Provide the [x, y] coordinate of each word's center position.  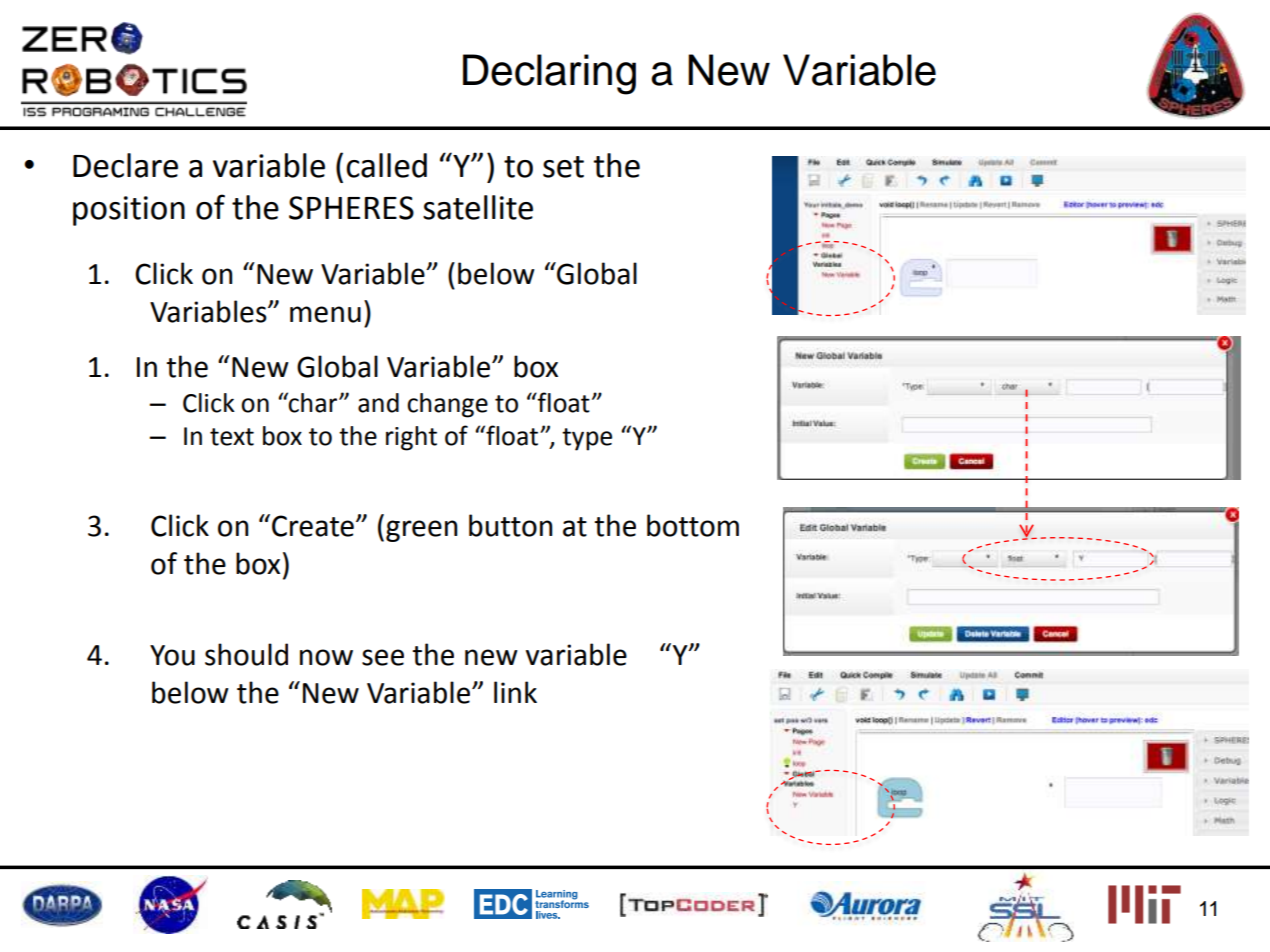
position [129, 211]
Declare [125, 165]
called [386, 165]
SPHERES [351, 208]
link [515, 692]
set [563, 167]
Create [313, 526]
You [172, 655]
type [587, 439]
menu [325, 314]
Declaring [549, 74]
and [378, 403]
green [421, 531]
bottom [693, 525]
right [411, 438]
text [232, 437]
